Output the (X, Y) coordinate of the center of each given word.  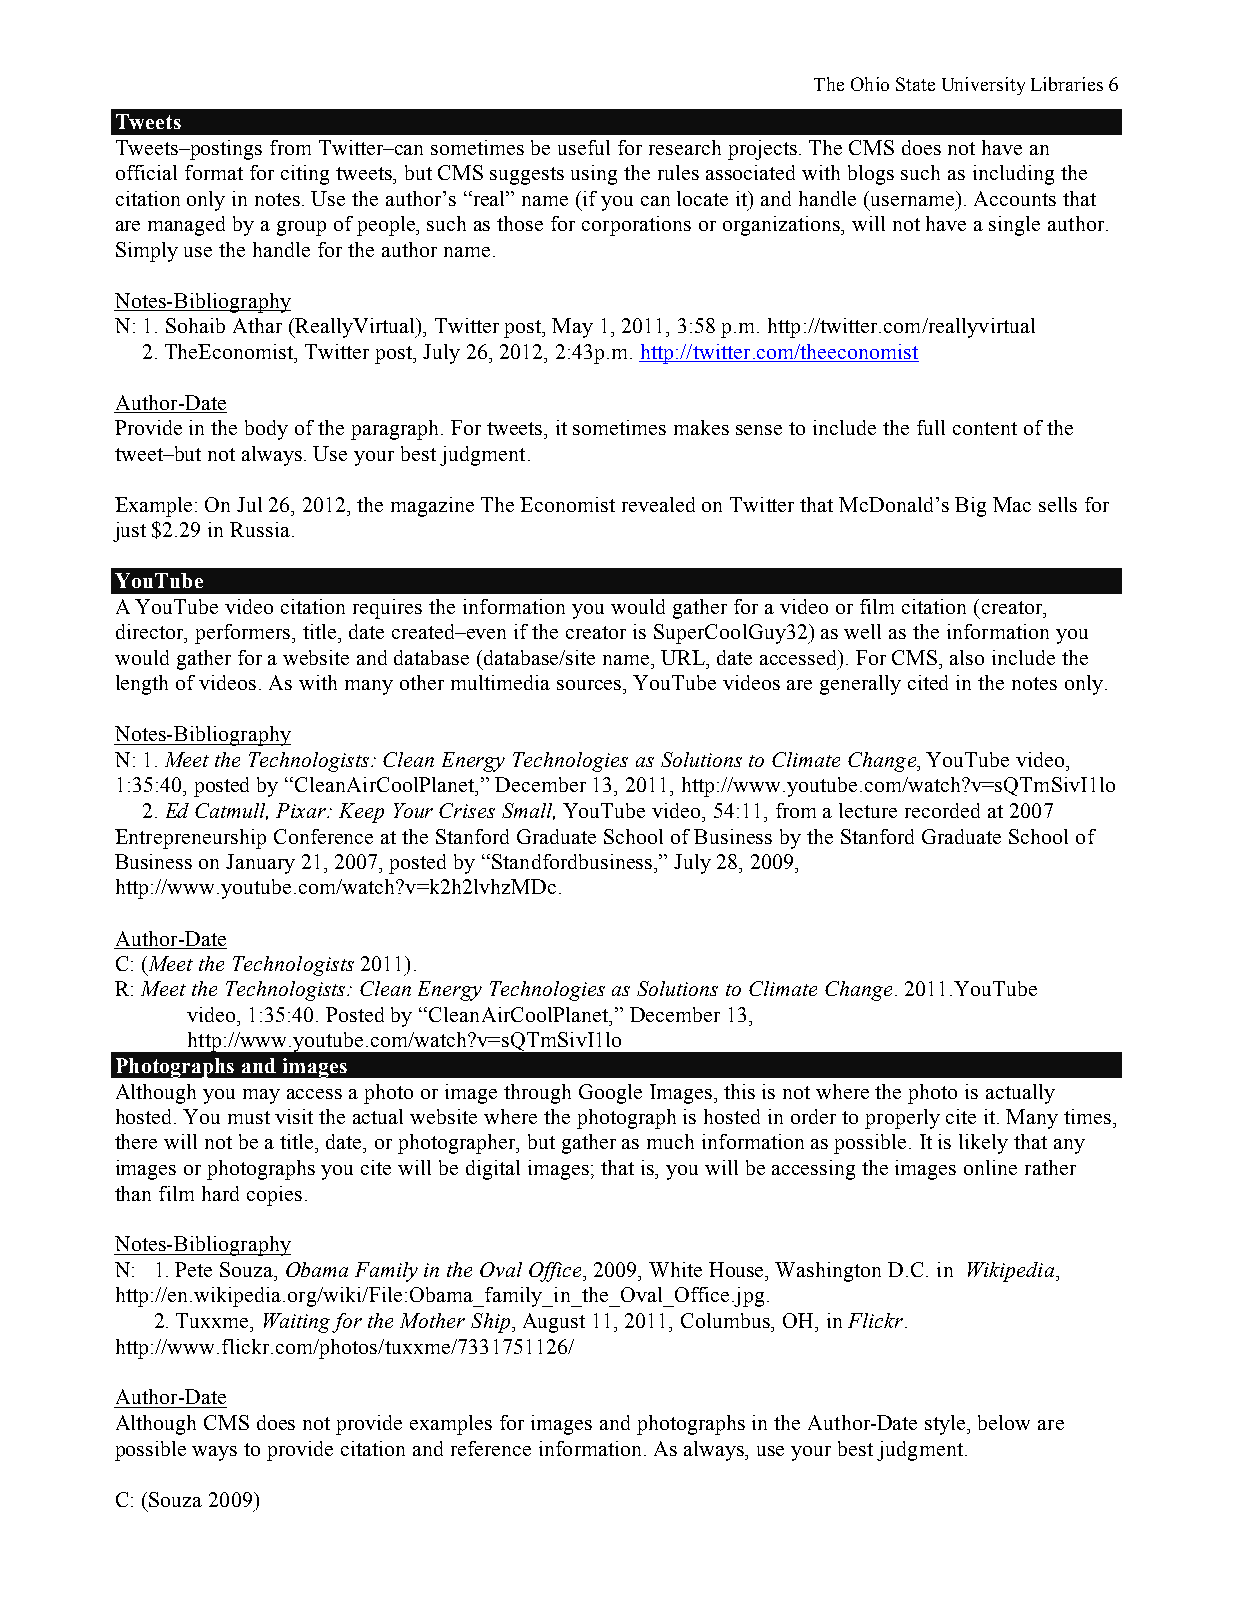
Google (610, 1094)
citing (305, 175)
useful (584, 147)
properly (902, 1119)
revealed (658, 504)
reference (491, 1448)
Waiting (297, 1323)
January (260, 864)
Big (970, 507)
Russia (260, 529)
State (915, 84)
